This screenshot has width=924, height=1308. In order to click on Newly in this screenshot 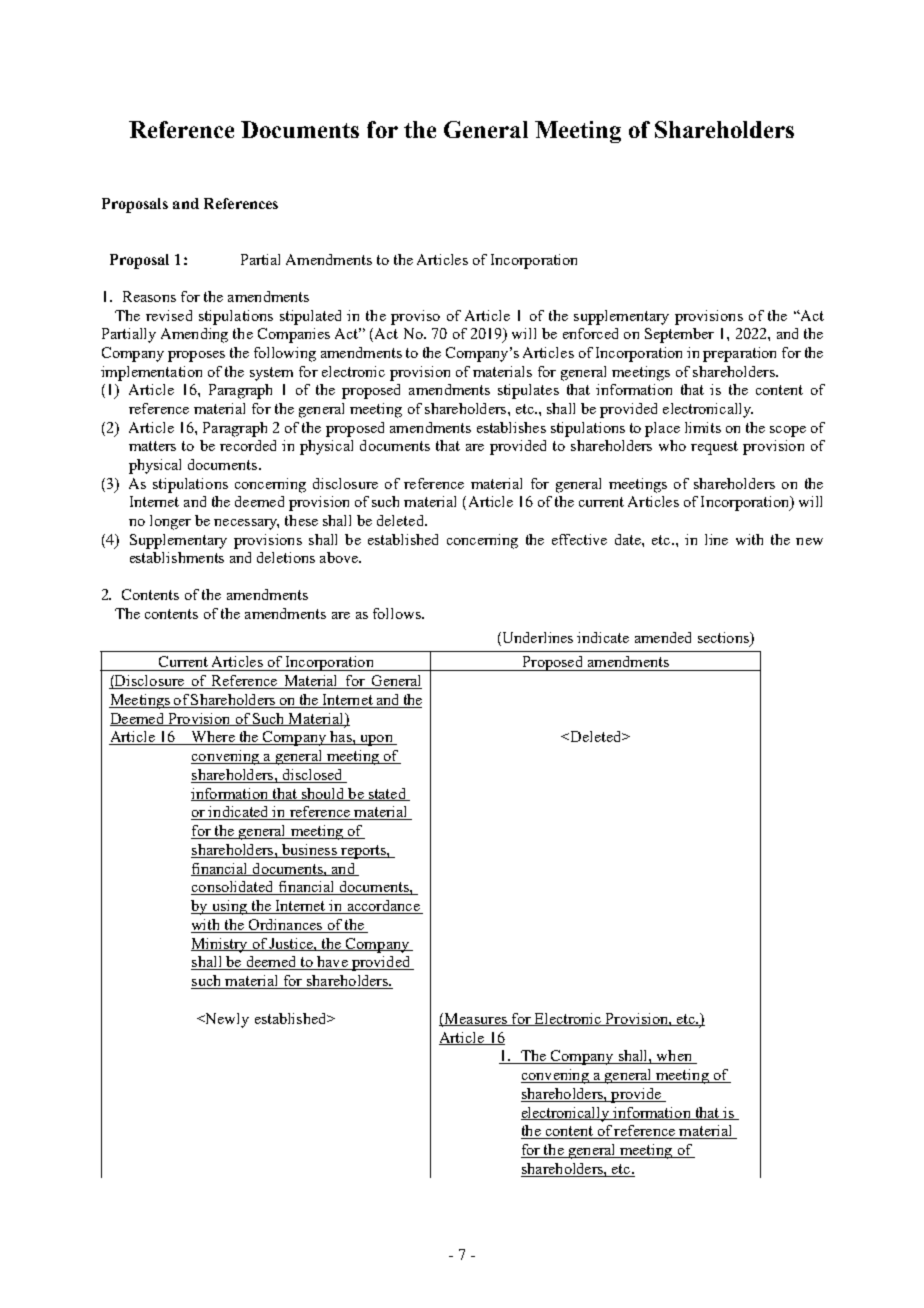, I will do `click(226, 1020)`.
